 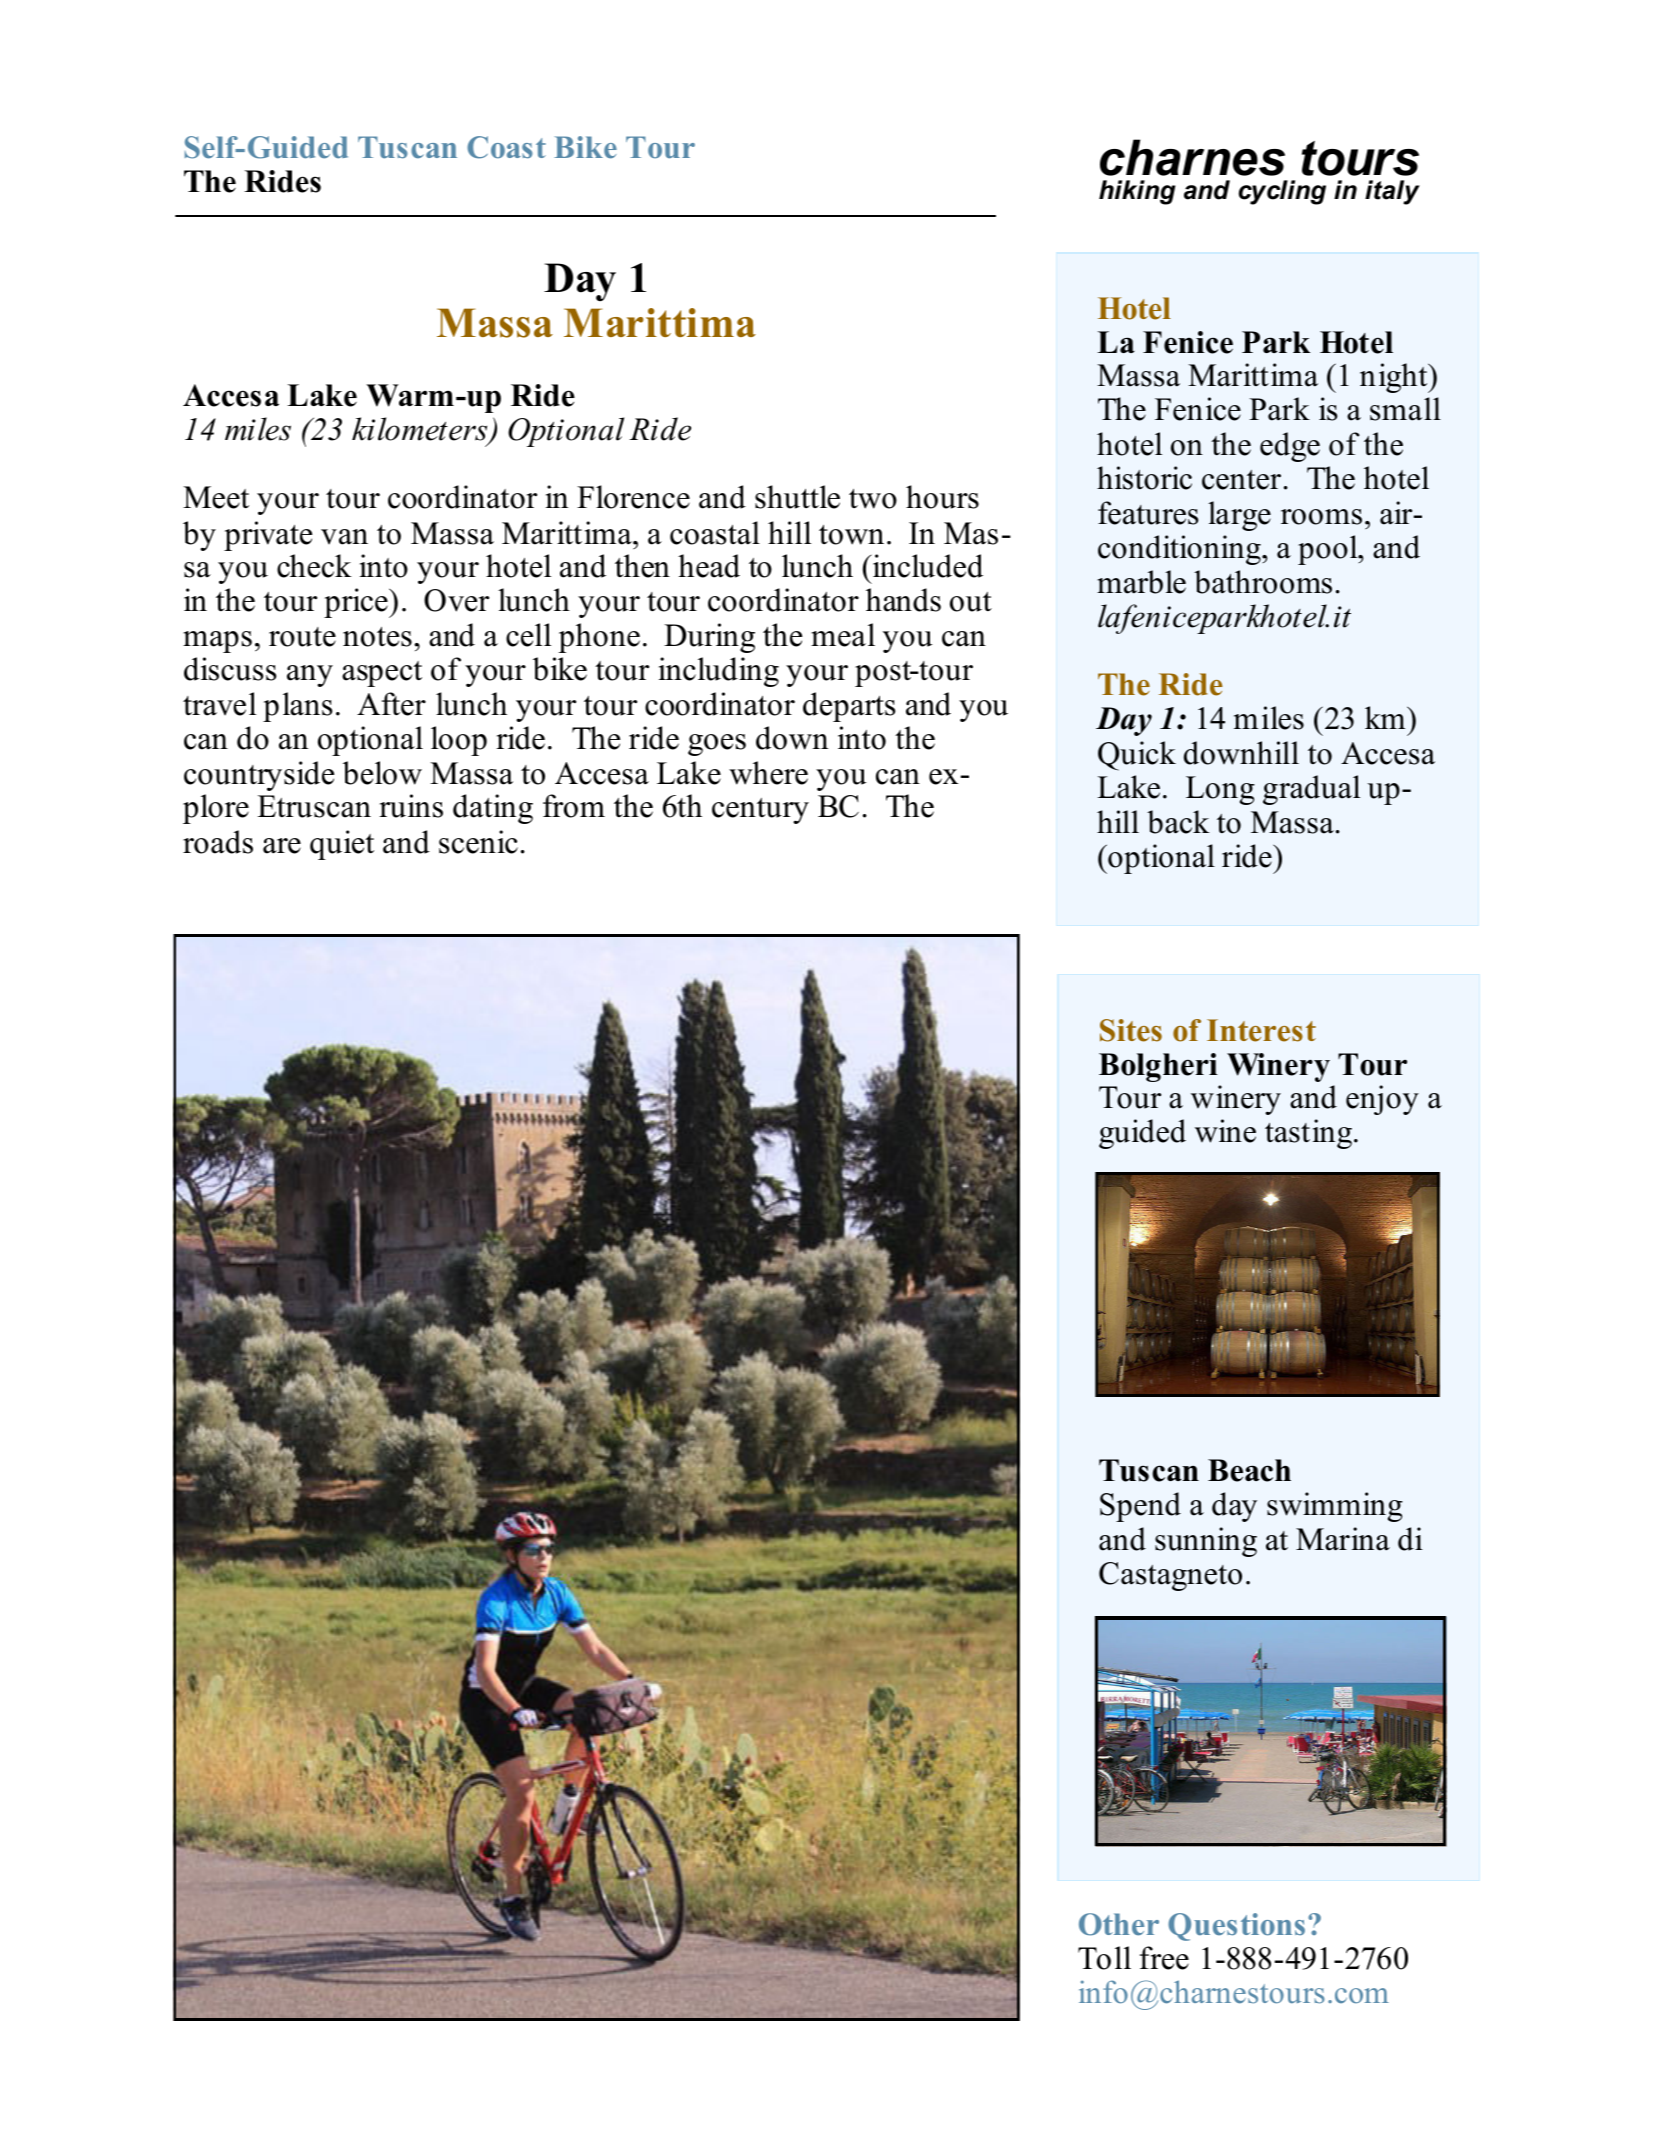 I want to click on Other, so click(x=1119, y=1924).
